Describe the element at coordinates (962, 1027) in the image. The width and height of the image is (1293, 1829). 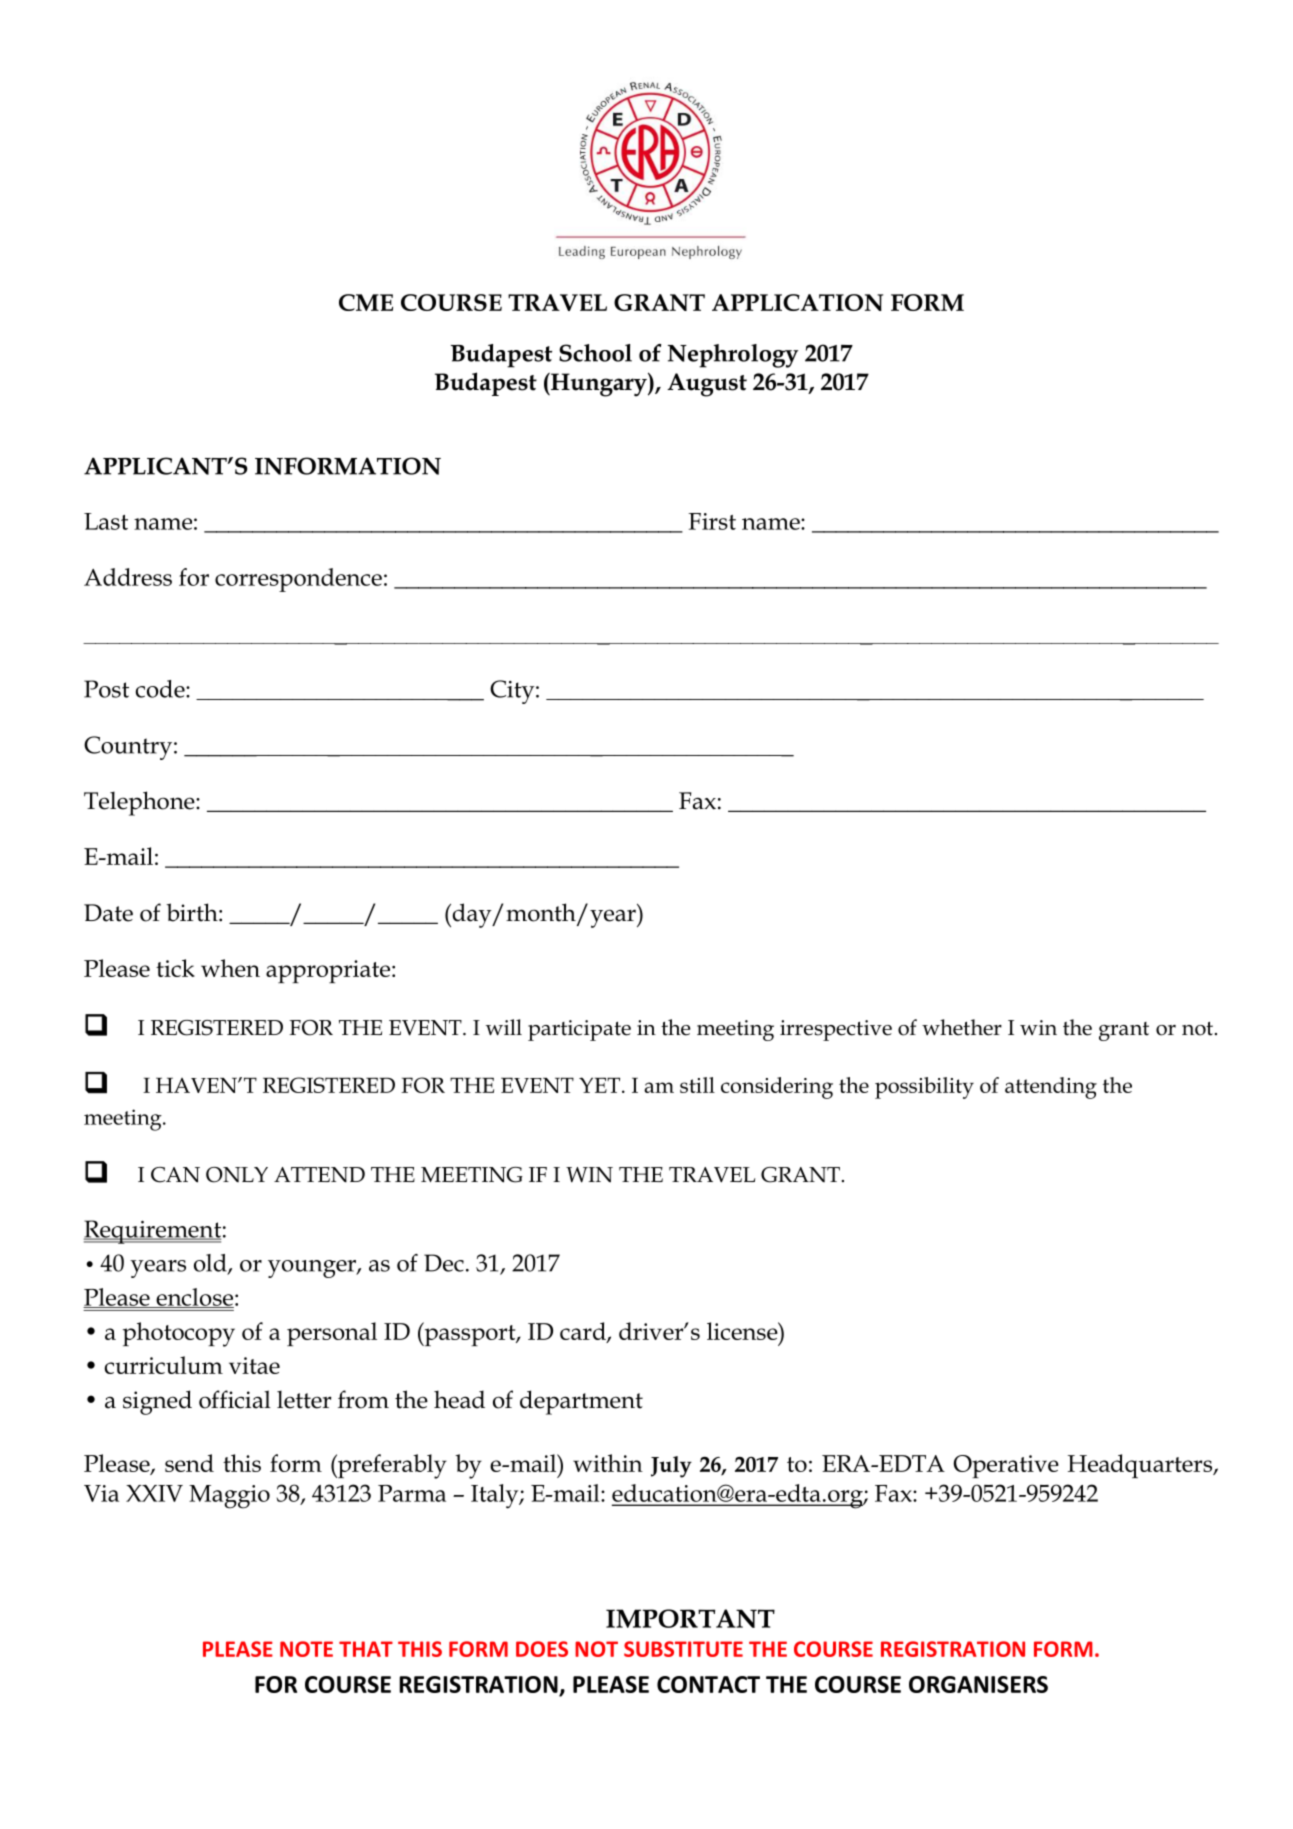
I see `whether` at that location.
